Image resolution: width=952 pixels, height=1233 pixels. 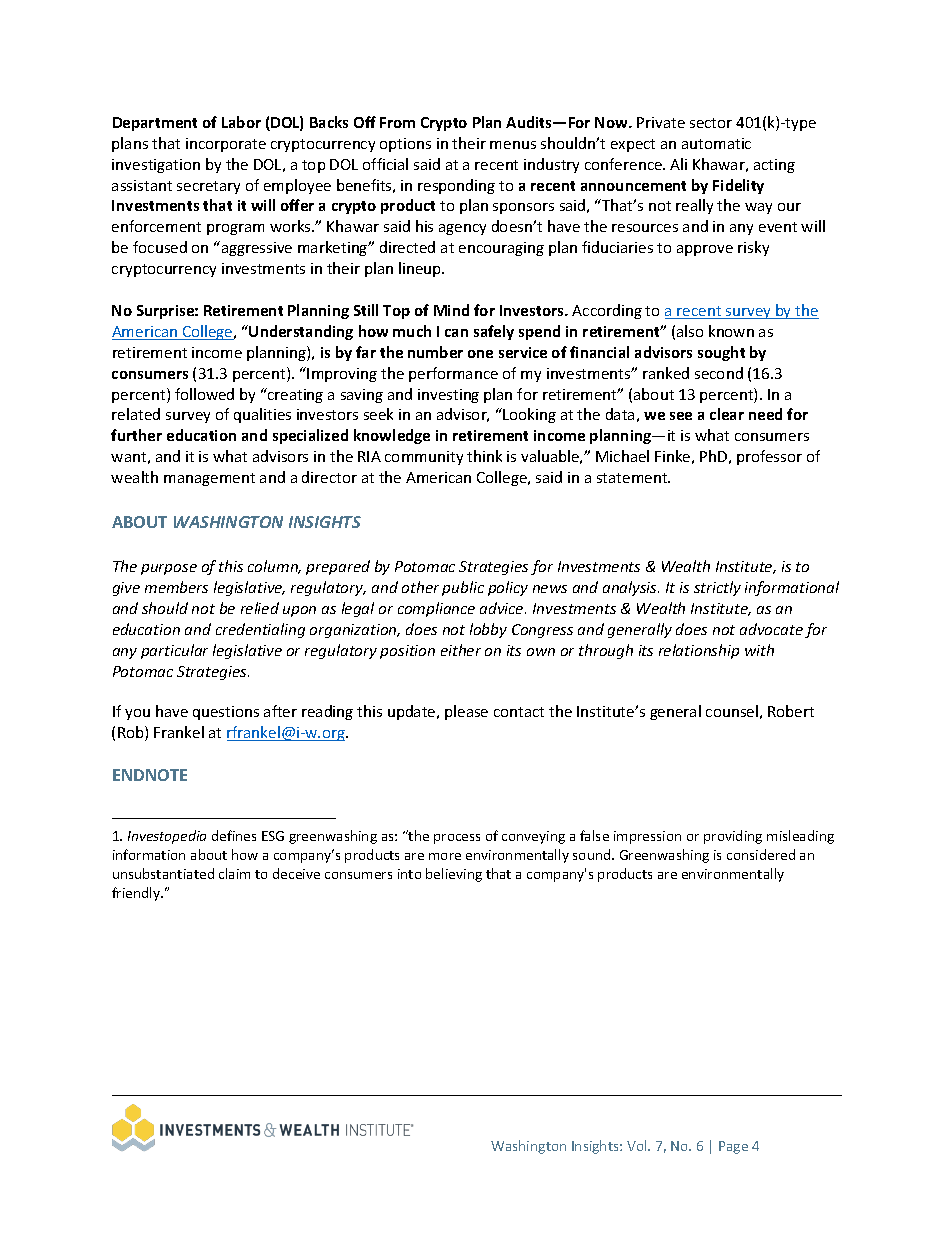 What do you see at coordinates (733, 1147) in the screenshot?
I see `Page` at bounding box center [733, 1147].
